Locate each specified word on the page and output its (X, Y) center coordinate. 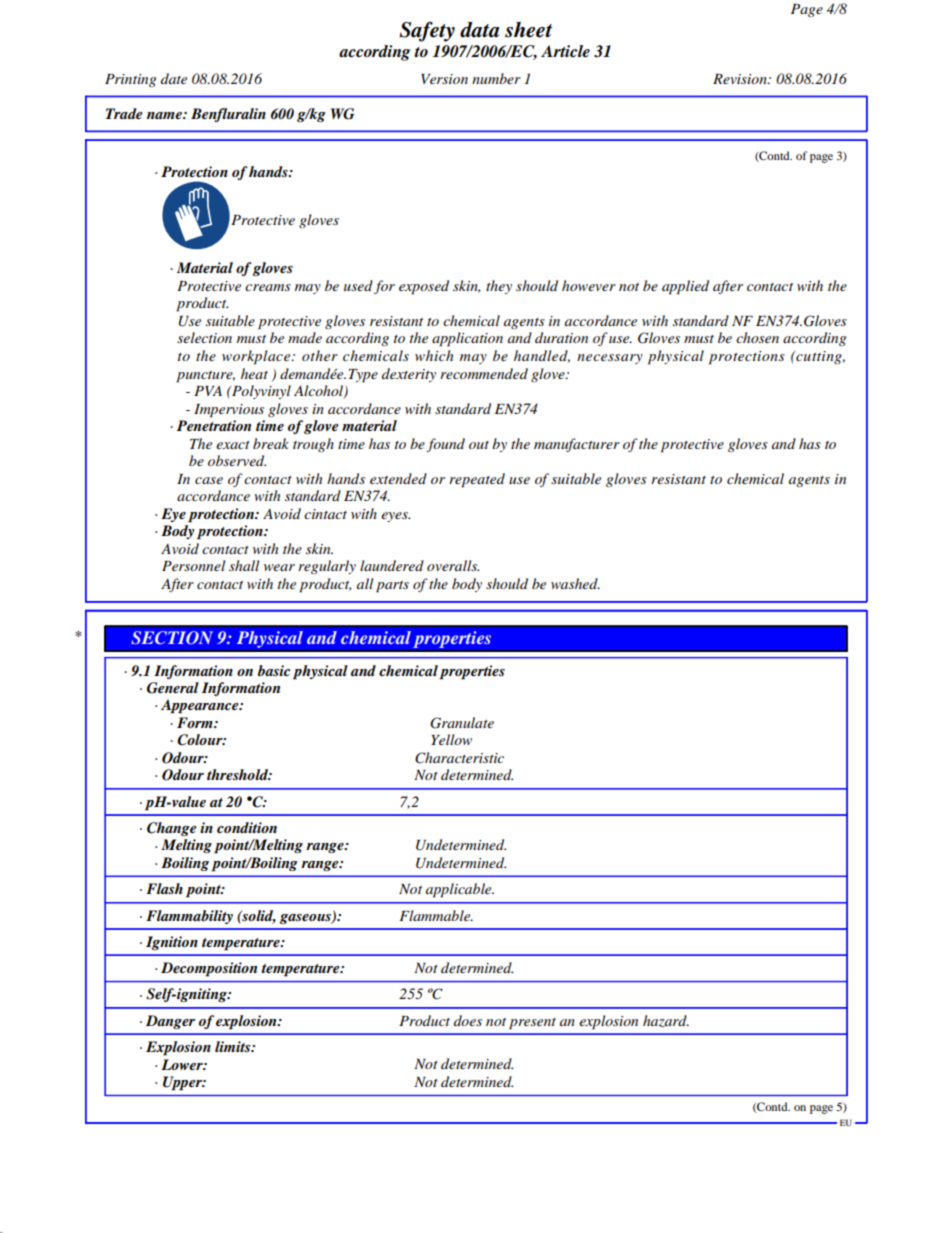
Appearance (201, 706)
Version (444, 79)
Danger (170, 1022)
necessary (610, 359)
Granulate (462, 723)
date (174, 78)
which (434, 355)
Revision (741, 79)
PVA (208, 391)
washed (575, 583)
